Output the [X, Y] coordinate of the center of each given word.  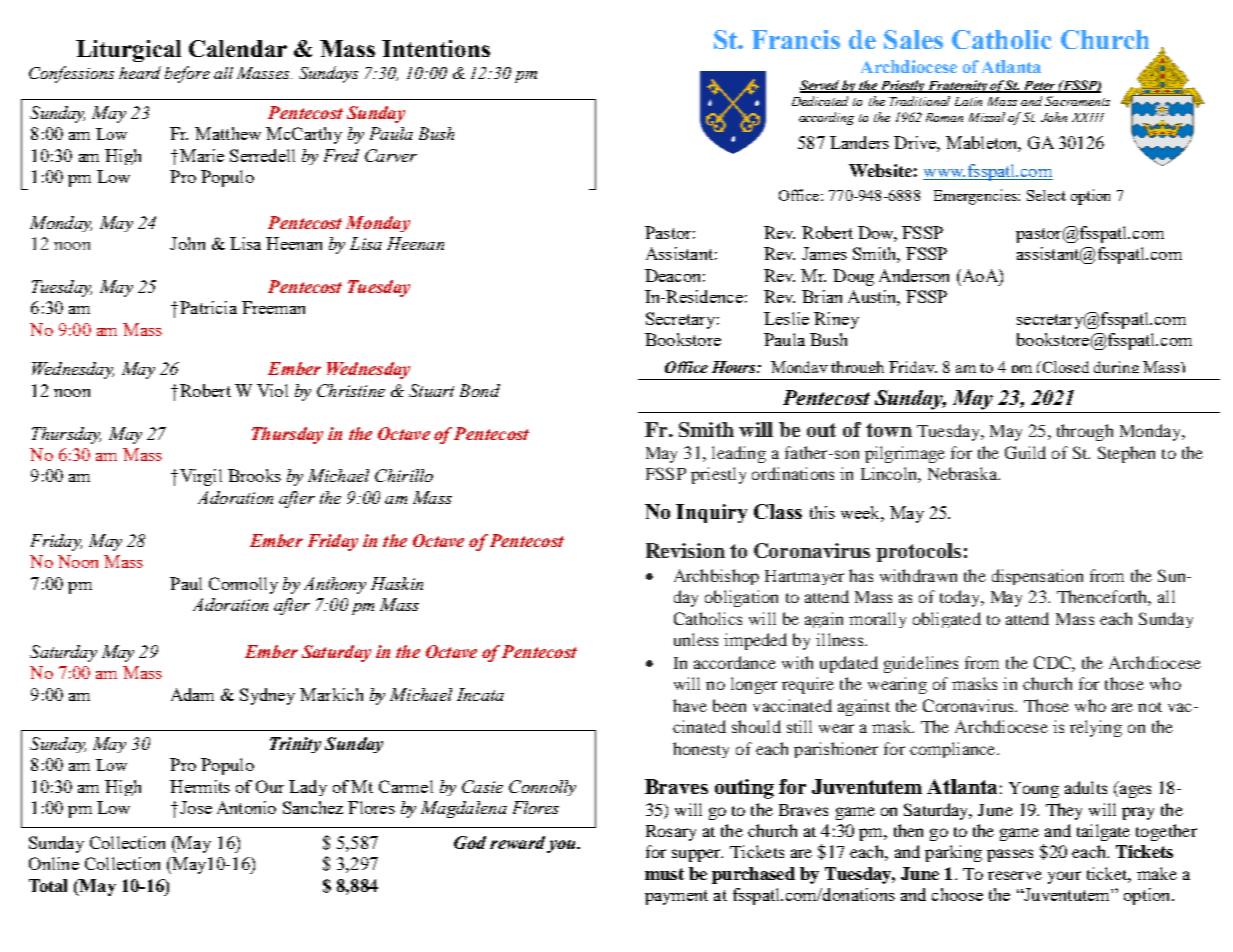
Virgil [201, 477]
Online [54, 863]
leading [739, 454]
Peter [1040, 86]
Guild [1025, 452]
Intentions [436, 48]
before [187, 74]
